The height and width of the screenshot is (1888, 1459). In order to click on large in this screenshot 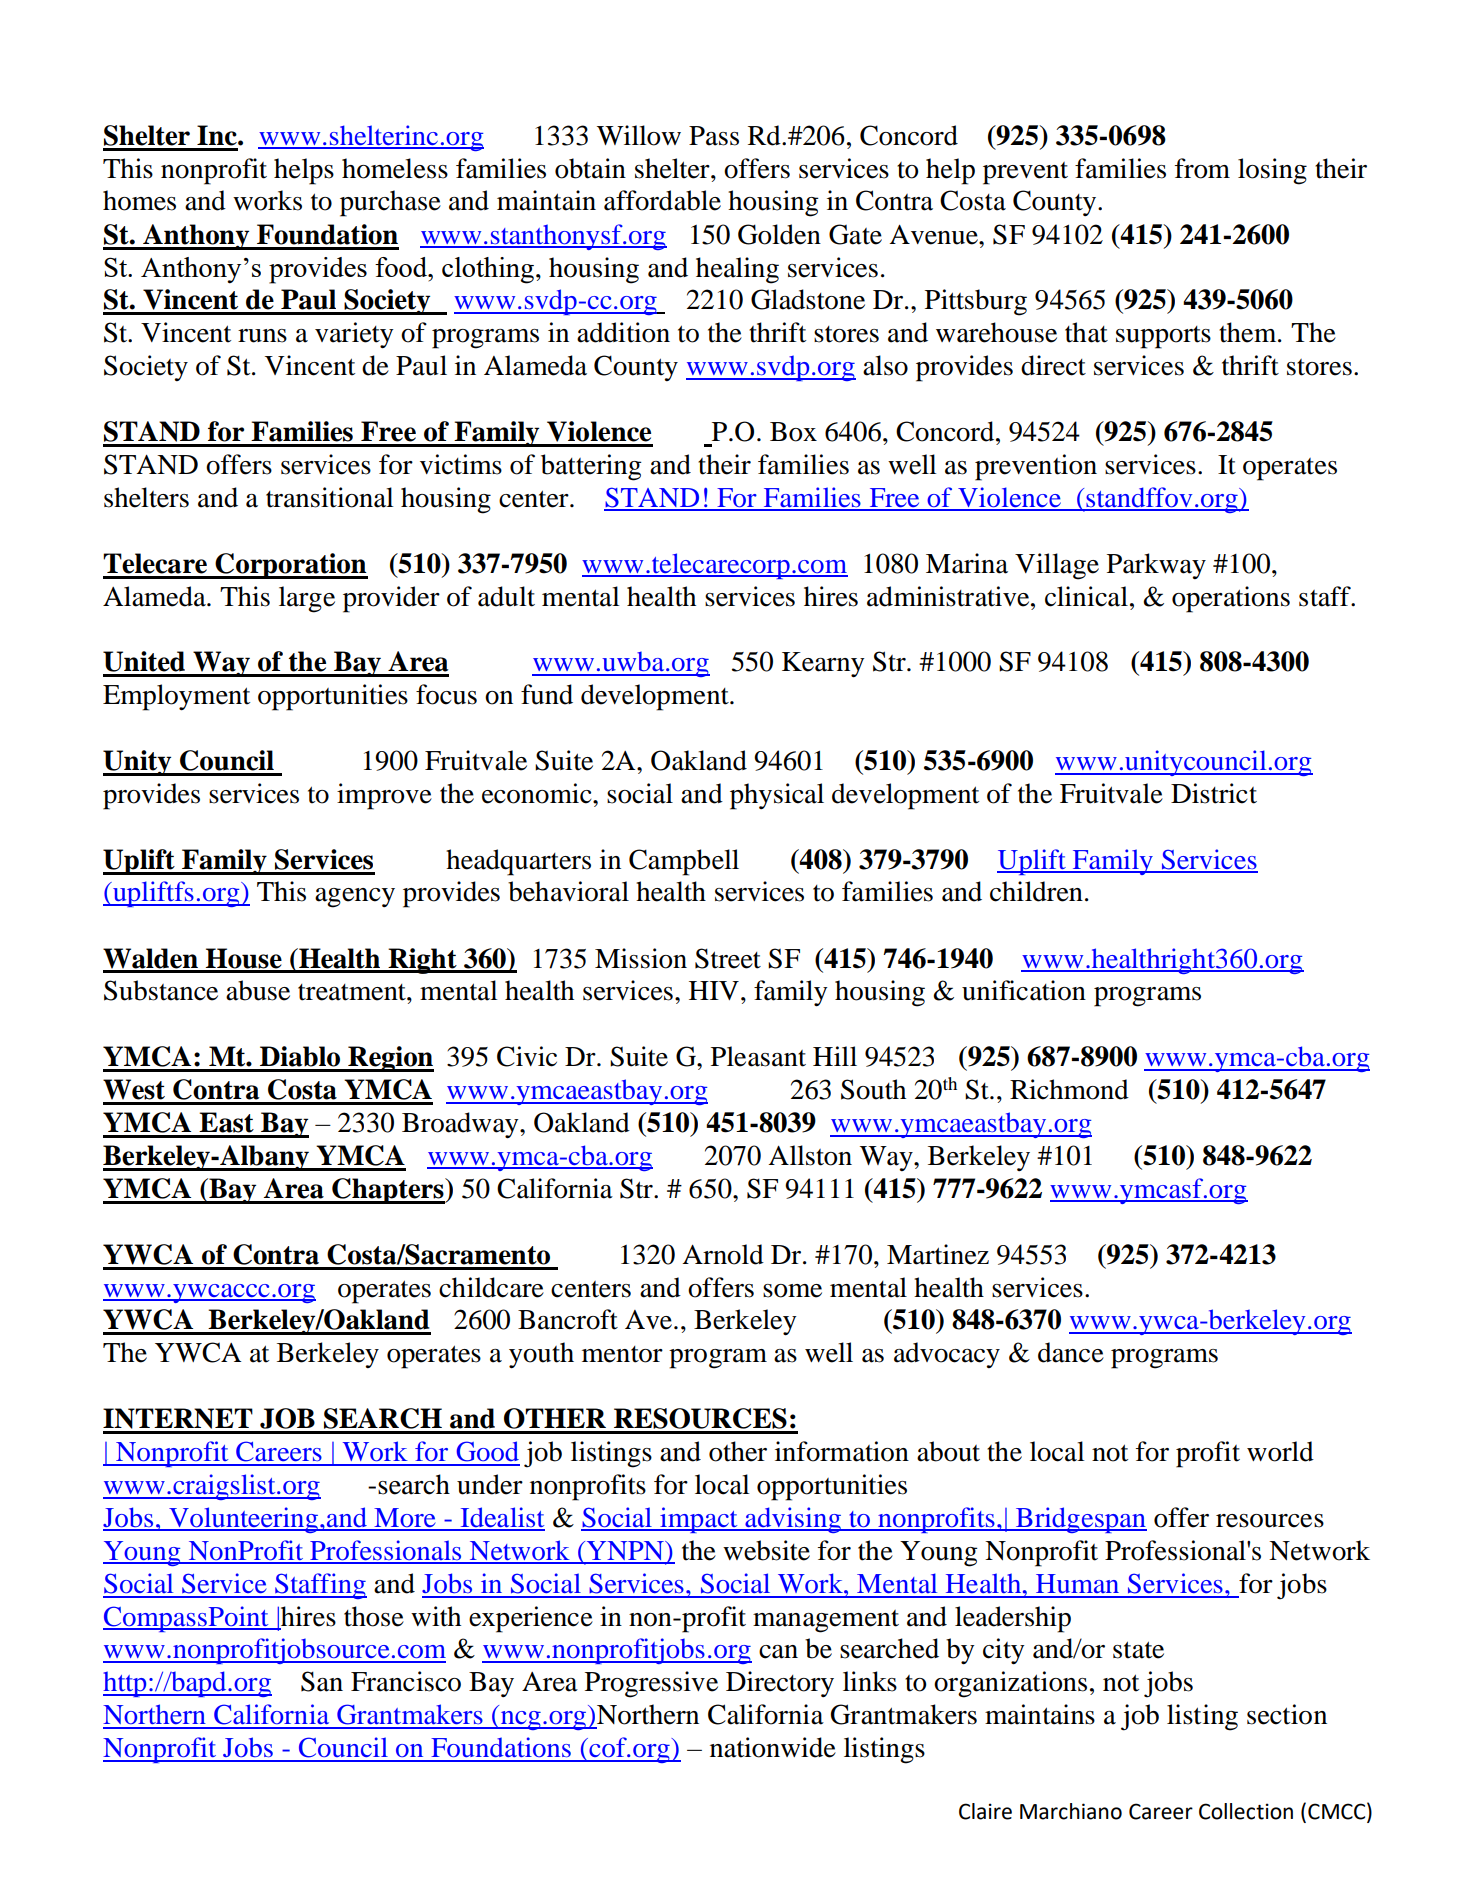, I will do `click(307, 599)`.
